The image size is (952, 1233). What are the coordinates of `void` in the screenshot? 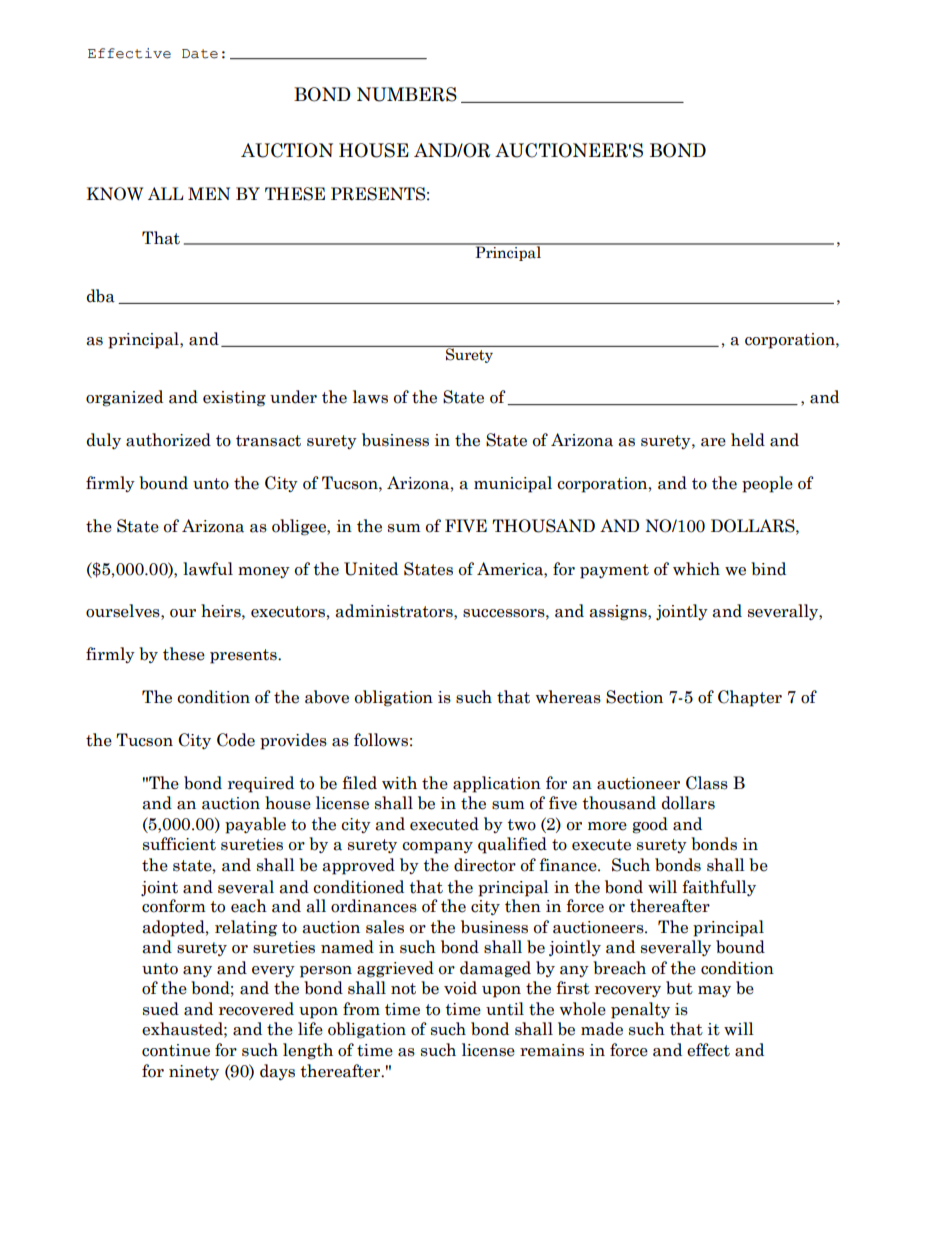 It's located at (460, 988).
